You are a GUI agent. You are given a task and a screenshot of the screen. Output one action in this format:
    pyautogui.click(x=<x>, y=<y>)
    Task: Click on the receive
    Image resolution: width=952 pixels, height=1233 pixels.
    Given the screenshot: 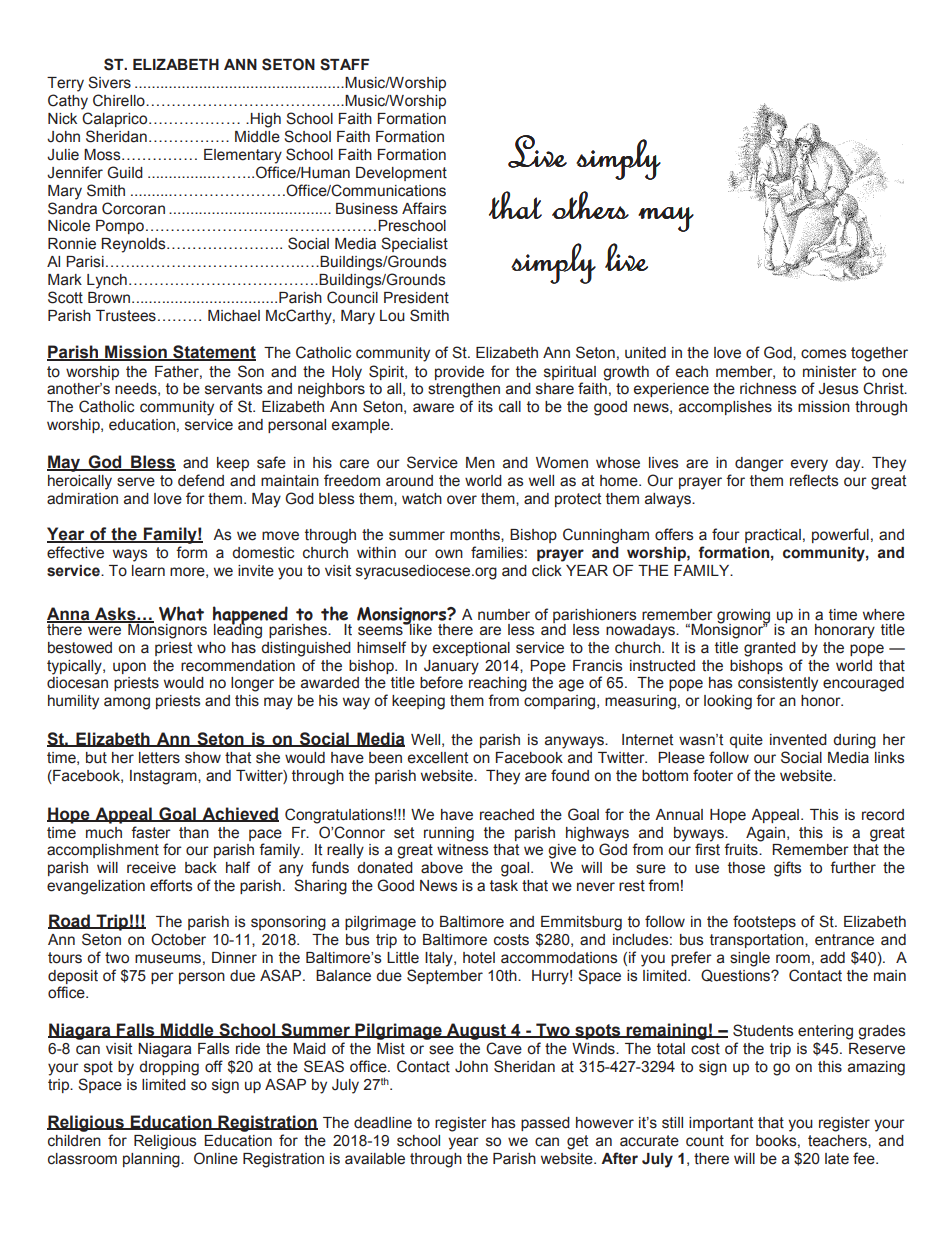 What is the action you would take?
    pyautogui.click(x=151, y=868)
